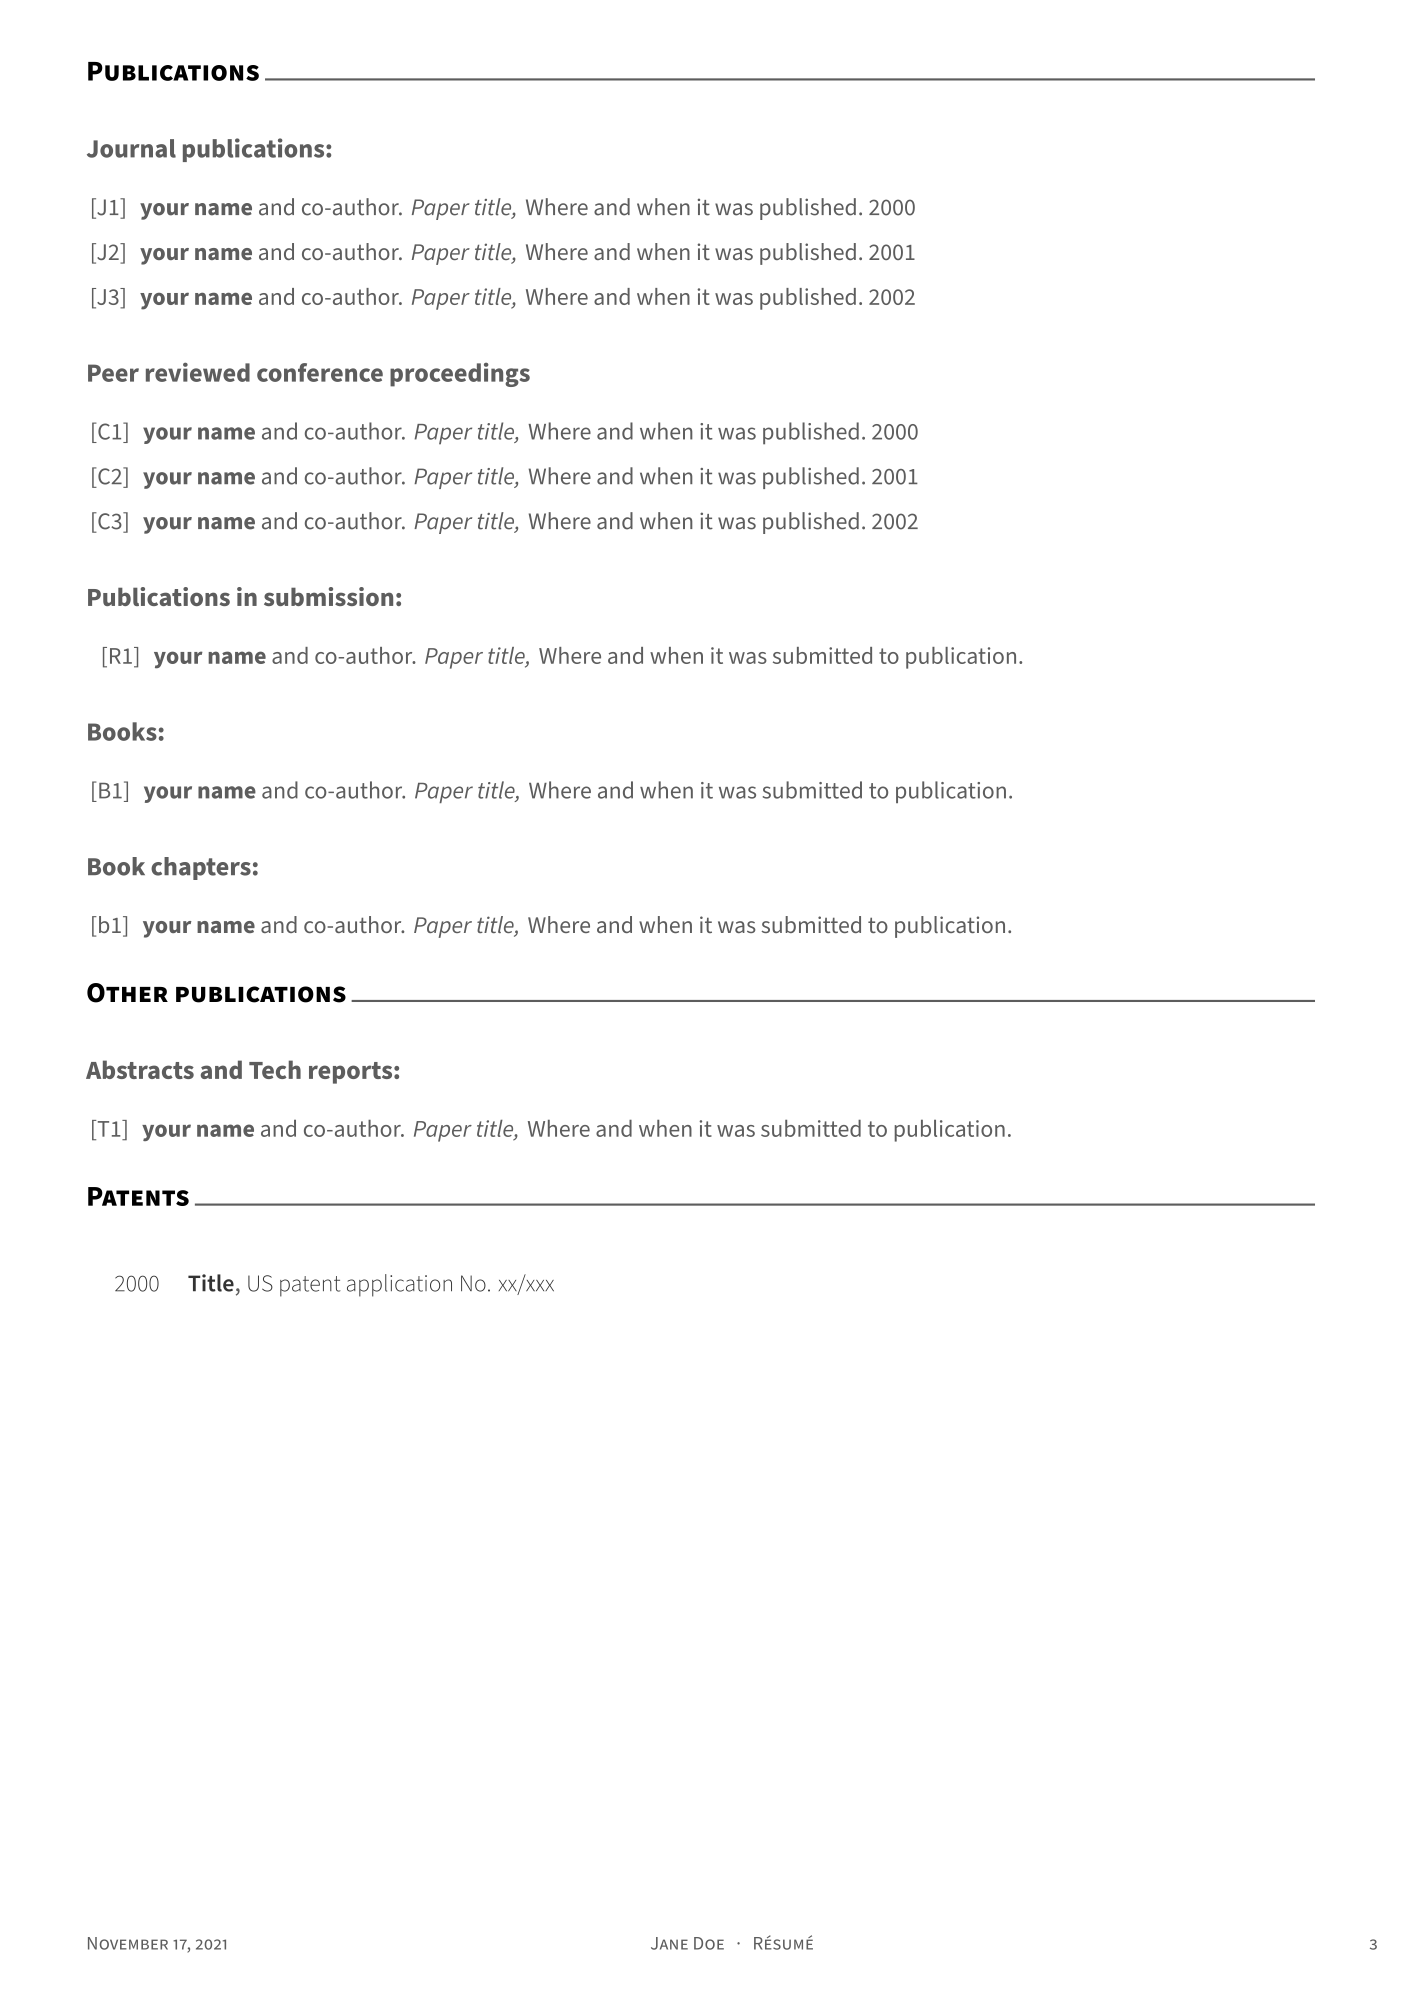 The height and width of the document is (2015, 1424). What do you see at coordinates (140, 1069) in the document?
I see `Abstracts` at bounding box center [140, 1069].
